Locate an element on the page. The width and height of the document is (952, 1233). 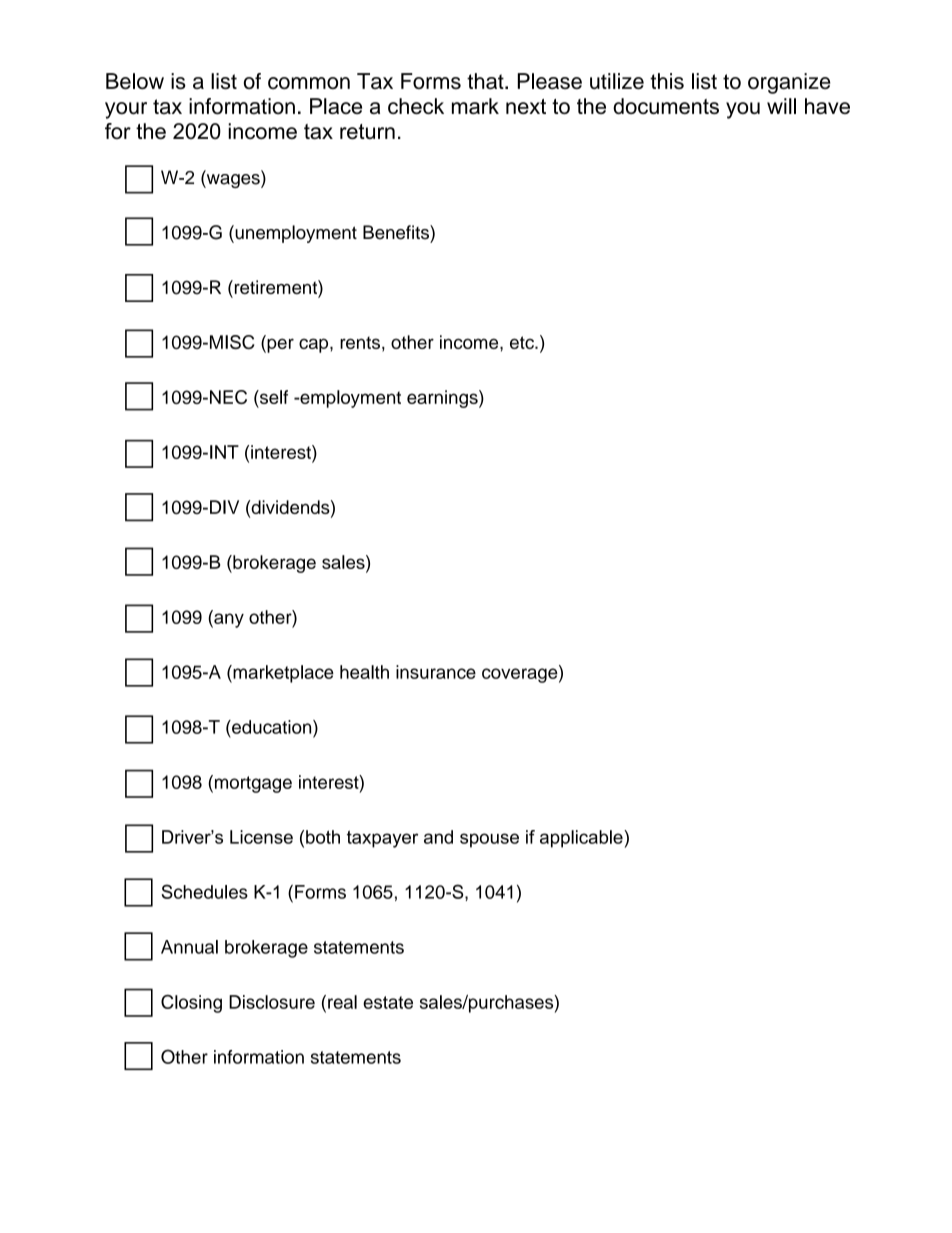
your is located at coordinates (126, 110).
